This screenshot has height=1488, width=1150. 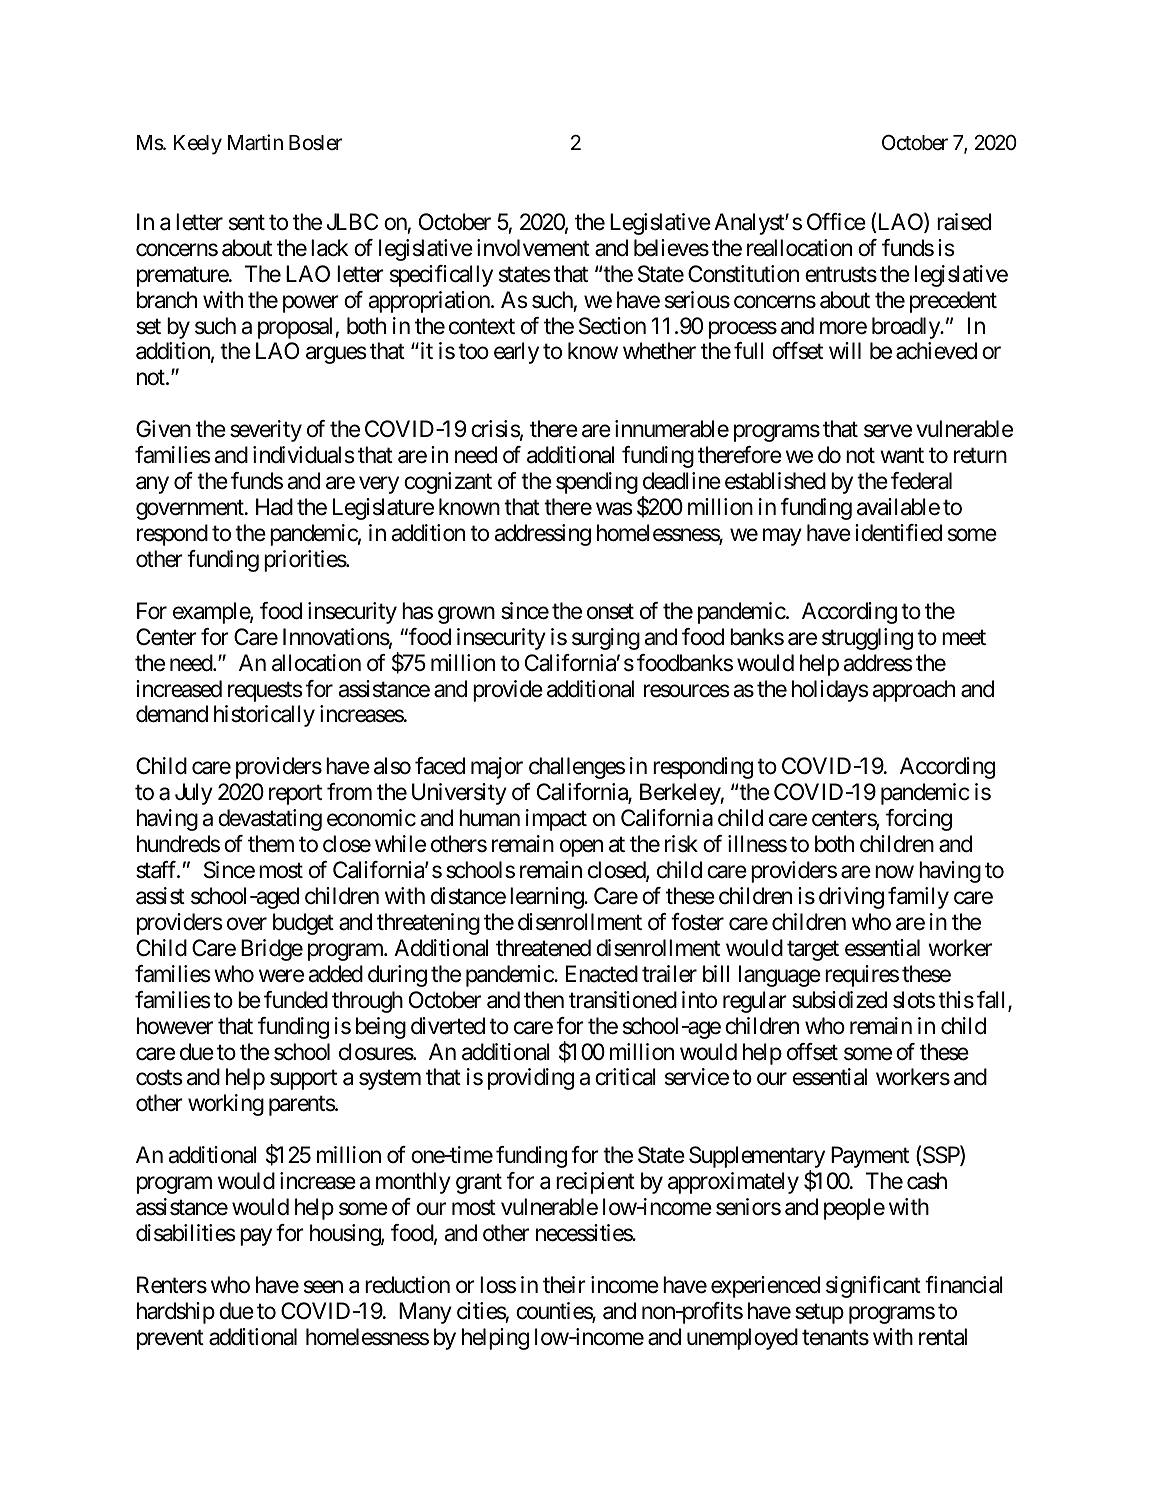 What do you see at coordinates (564, 1285) in the screenshot?
I see `their` at bounding box center [564, 1285].
